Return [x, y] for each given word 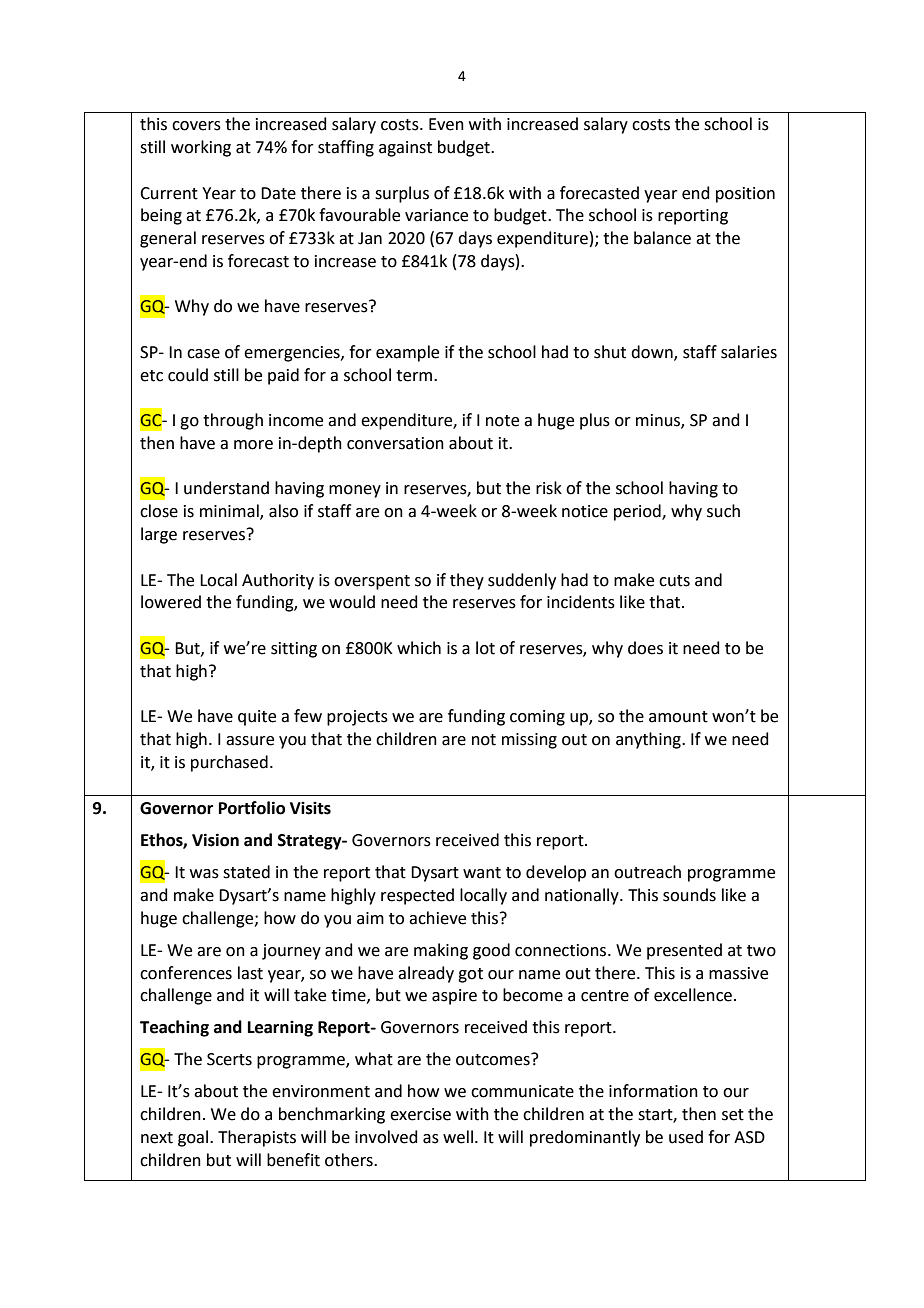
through [233, 421]
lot [485, 648]
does [645, 648]
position [745, 195]
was [204, 874]
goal [194, 1138]
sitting [294, 650]
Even [446, 124]
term [415, 376]
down [653, 353]
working [201, 148]
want [482, 873]
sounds [689, 895]
